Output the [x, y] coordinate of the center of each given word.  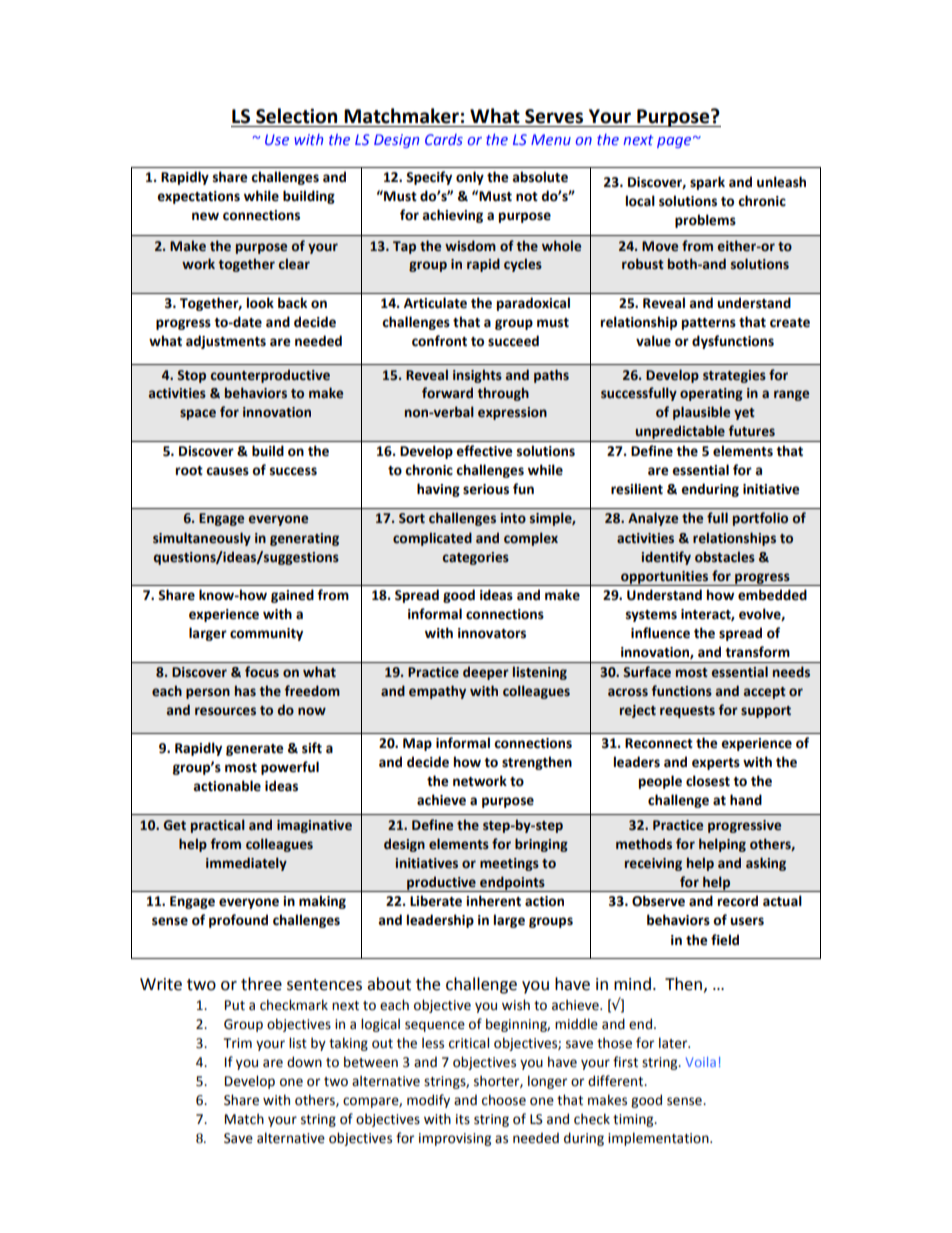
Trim [238, 1043]
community [266, 634]
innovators [492, 633]
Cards [444, 139]
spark [707, 183]
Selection [296, 116]
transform [757, 652]
